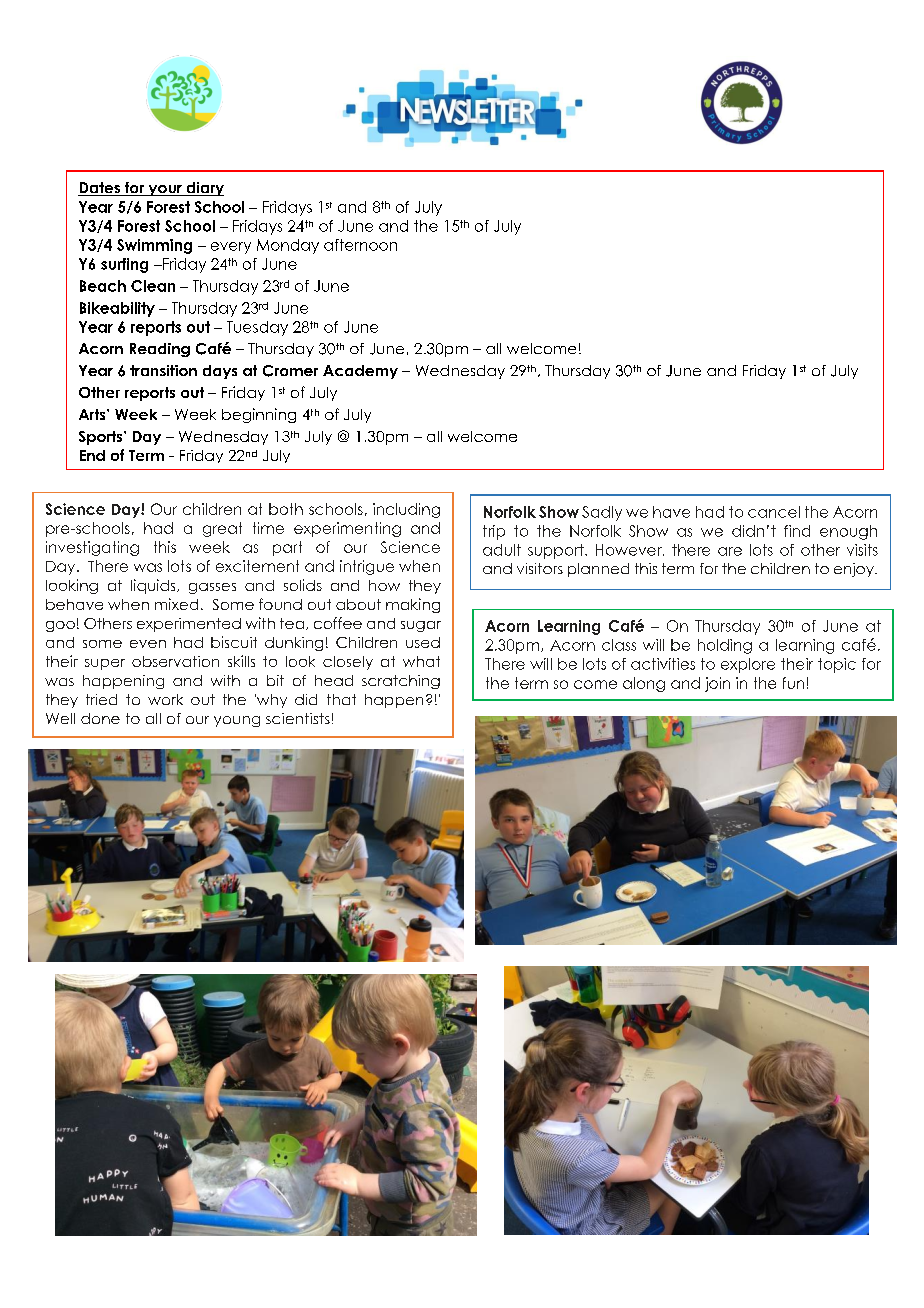 The width and height of the screenshot is (924, 1308). I want to click on afternoon, so click(360, 245).
